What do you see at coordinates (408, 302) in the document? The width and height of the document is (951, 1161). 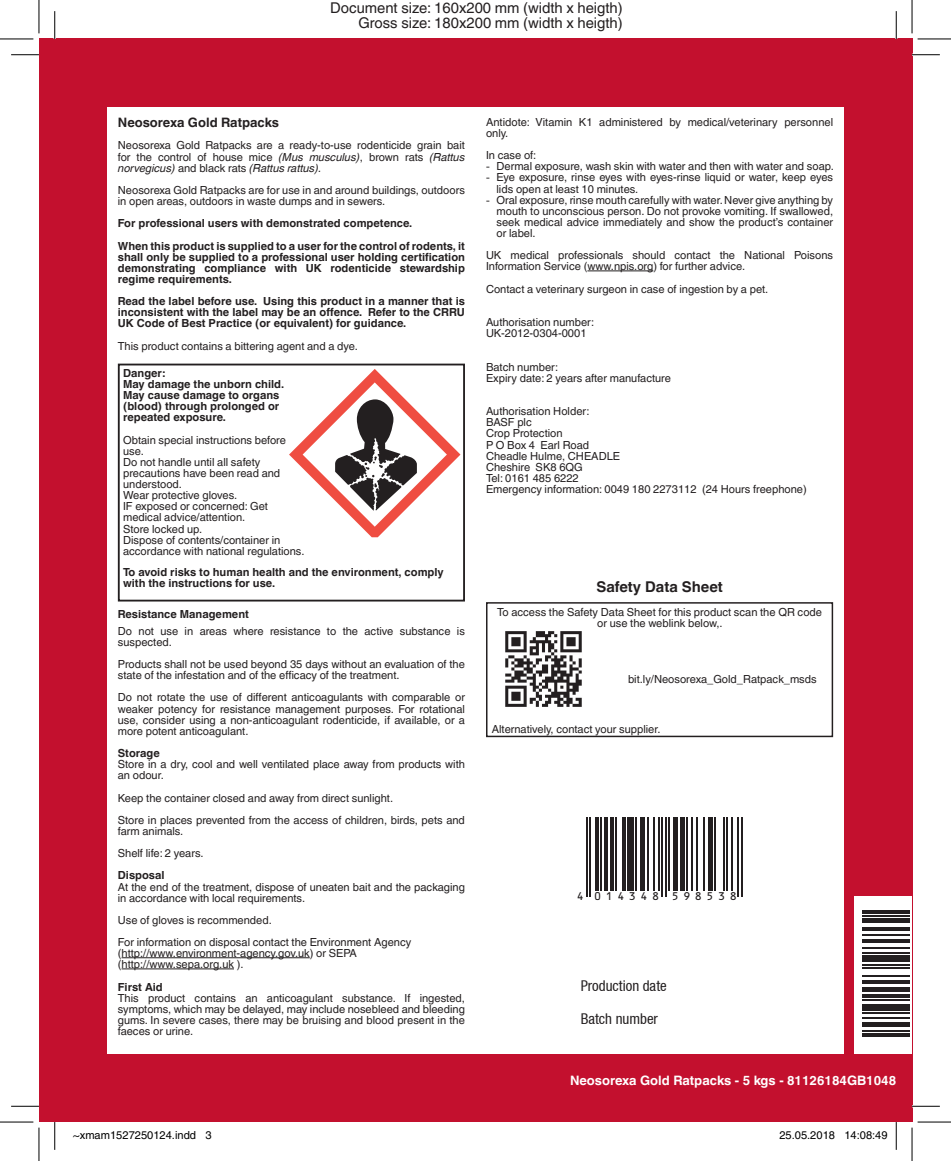 I see `manner` at bounding box center [408, 302].
